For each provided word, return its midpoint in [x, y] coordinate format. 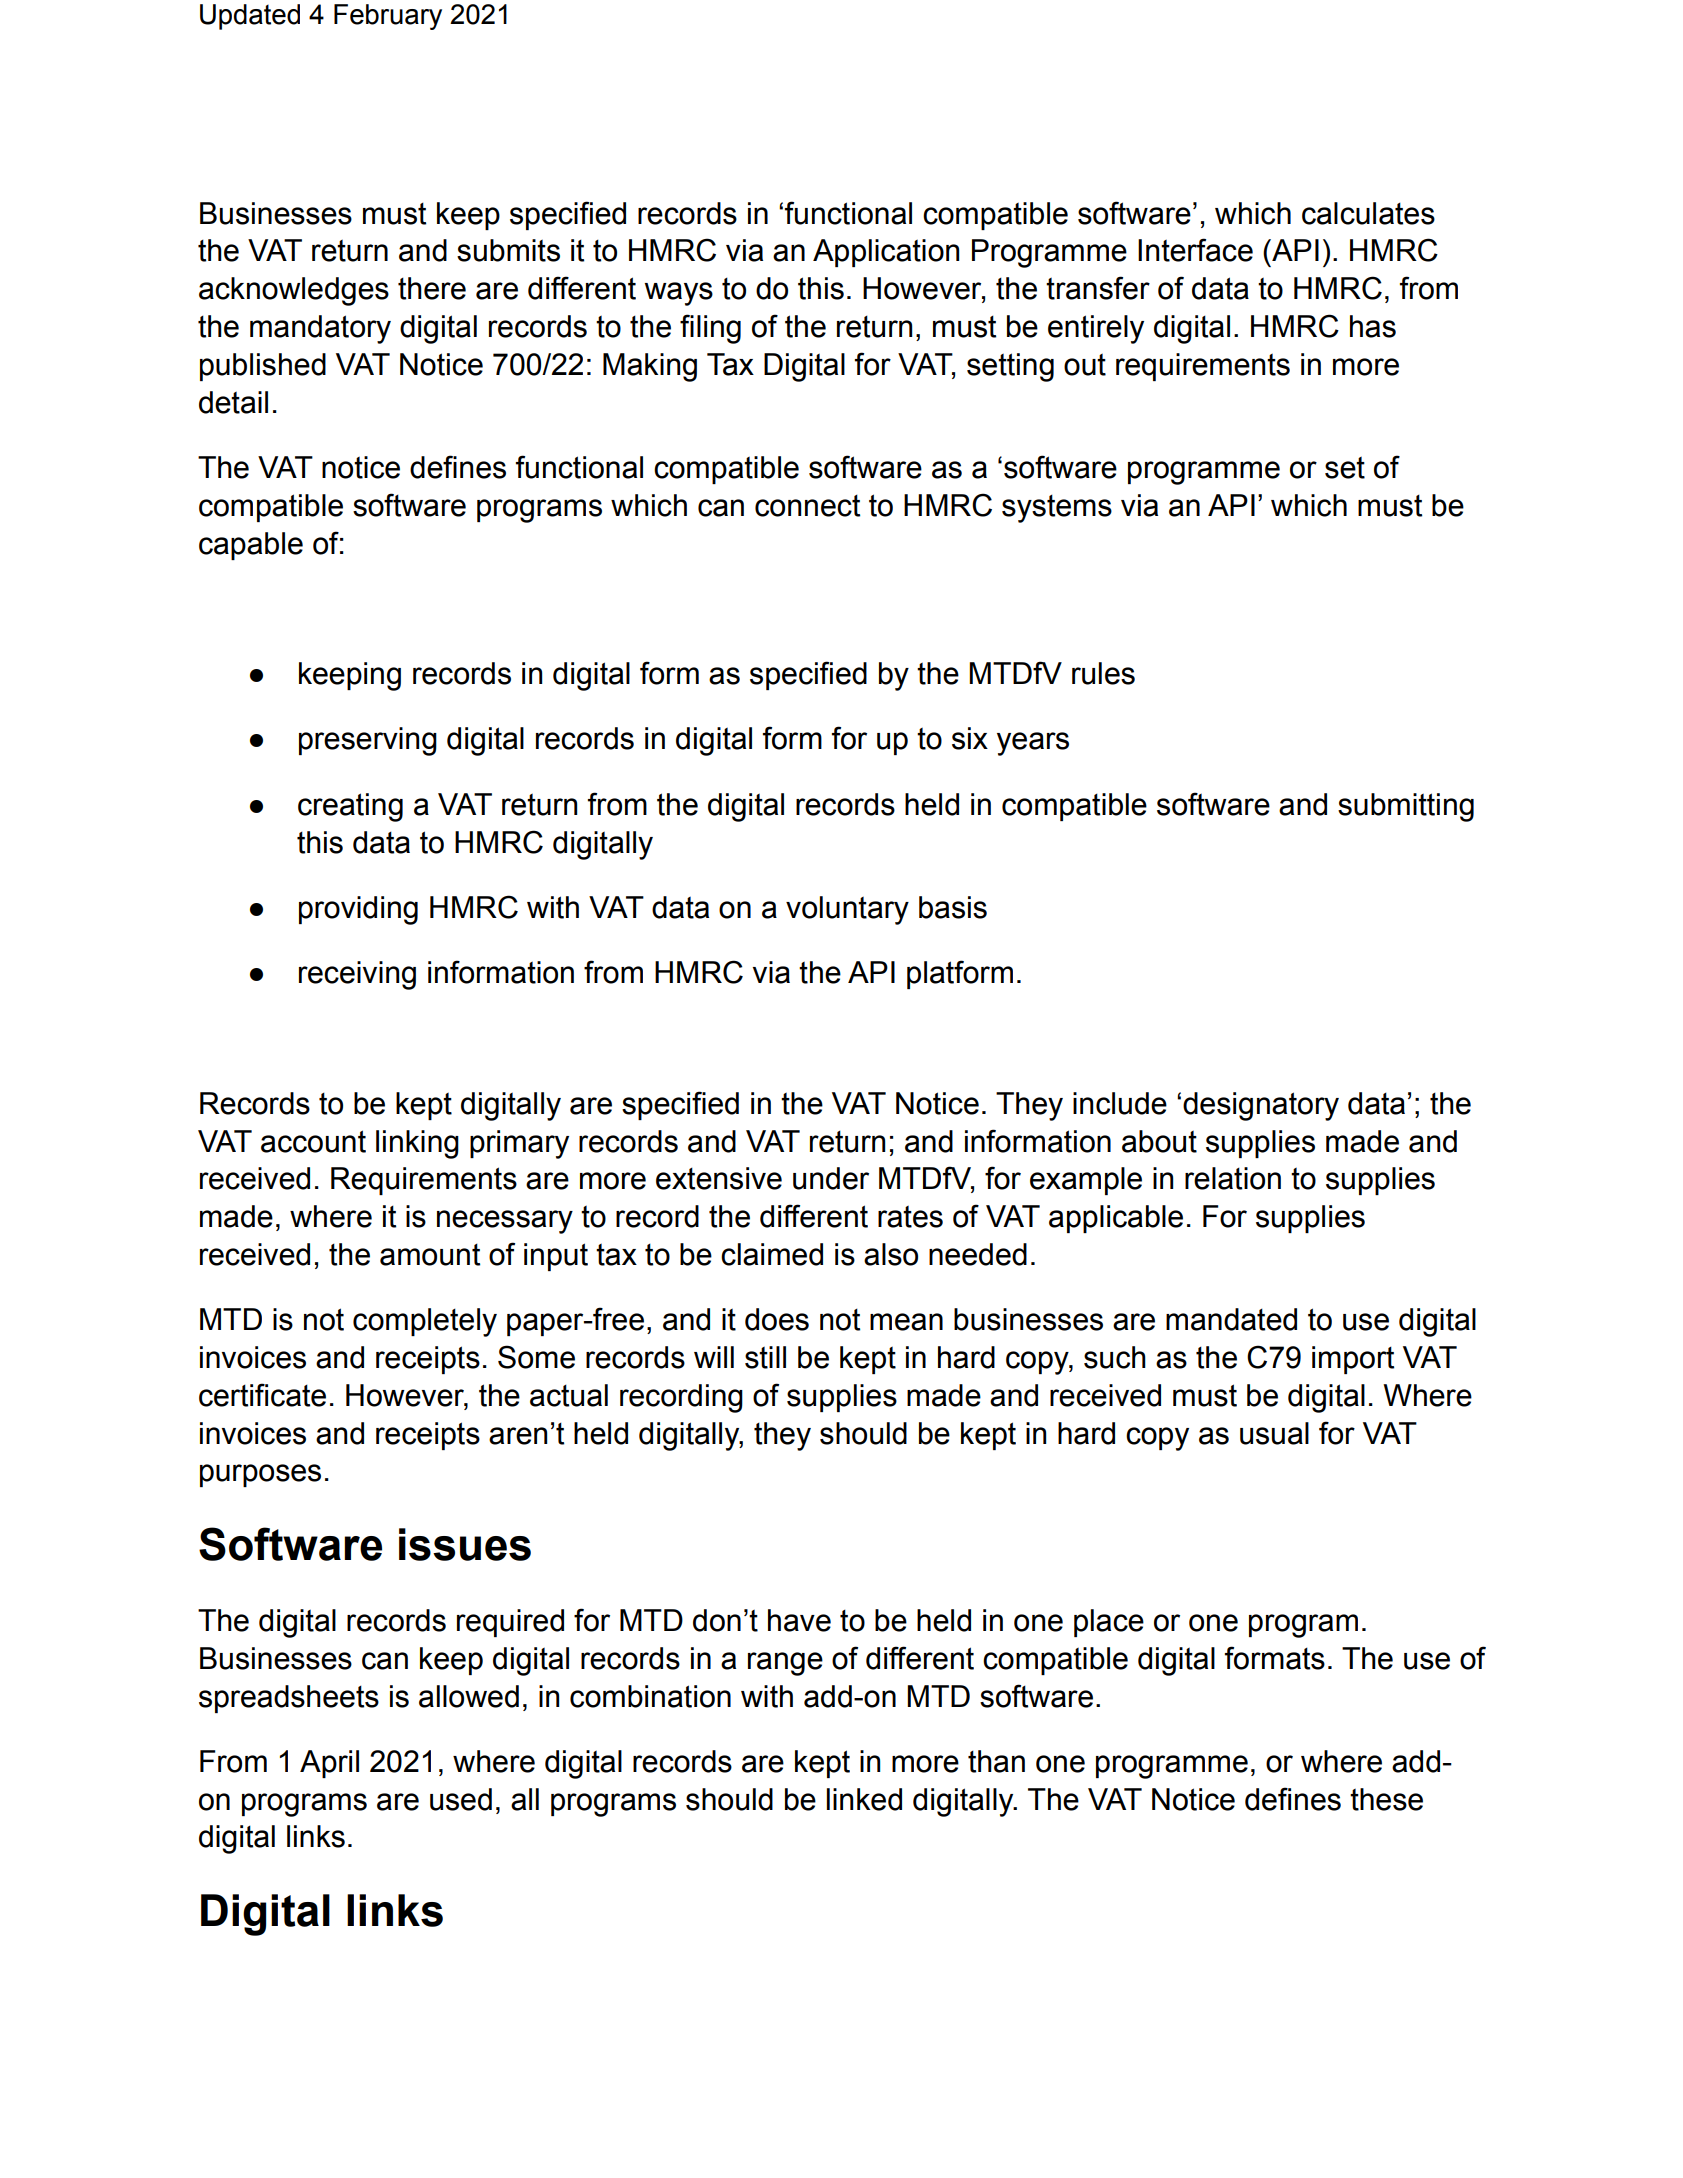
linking [417, 1144]
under [831, 1178]
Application [886, 253]
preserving [368, 741]
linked [864, 1799]
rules [1103, 673]
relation [1233, 1178]
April [329, 1764]
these [1386, 1799]
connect [807, 506]
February [388, 17]
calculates [1368, 213]
